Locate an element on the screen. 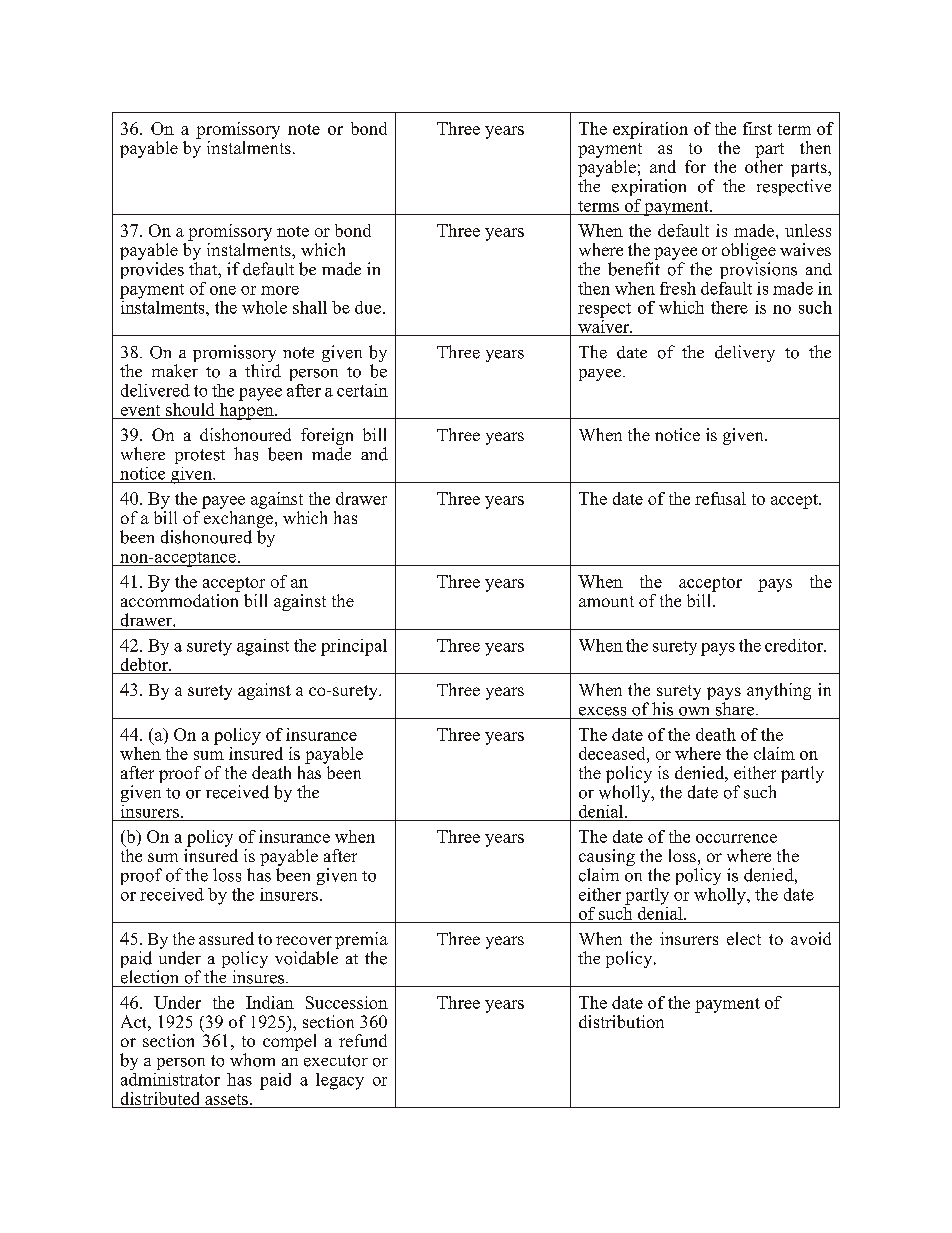 The width and height of the screenshot is (952, 1233). other is located at coordinates (764, 166).
